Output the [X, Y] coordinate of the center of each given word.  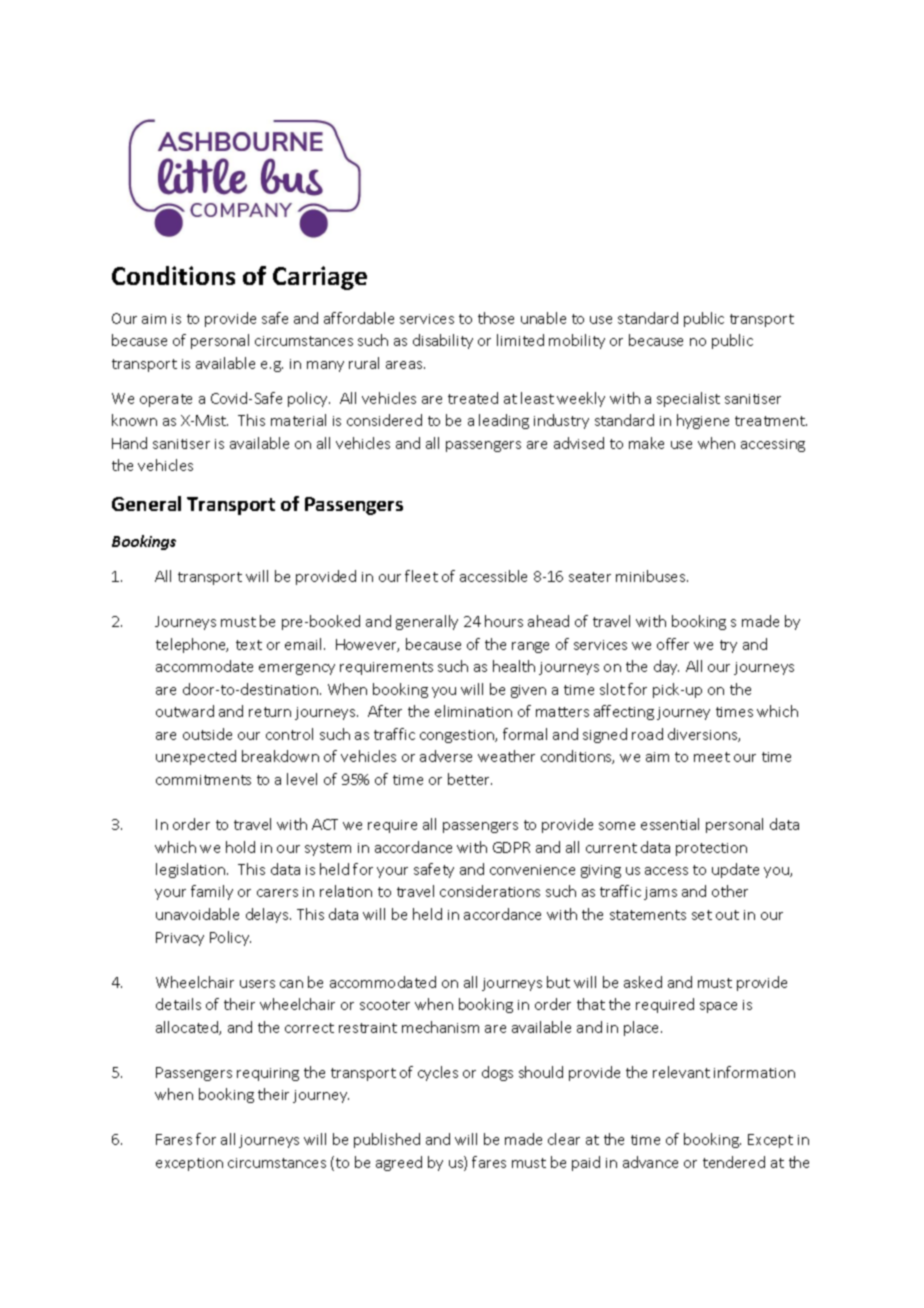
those [496, 318]
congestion [458, 736]
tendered [734, 1162]
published [387, 1140]
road [647, 734]
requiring [268, 1074]
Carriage [320, 278]
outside [207, 734]
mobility [577, 341]
